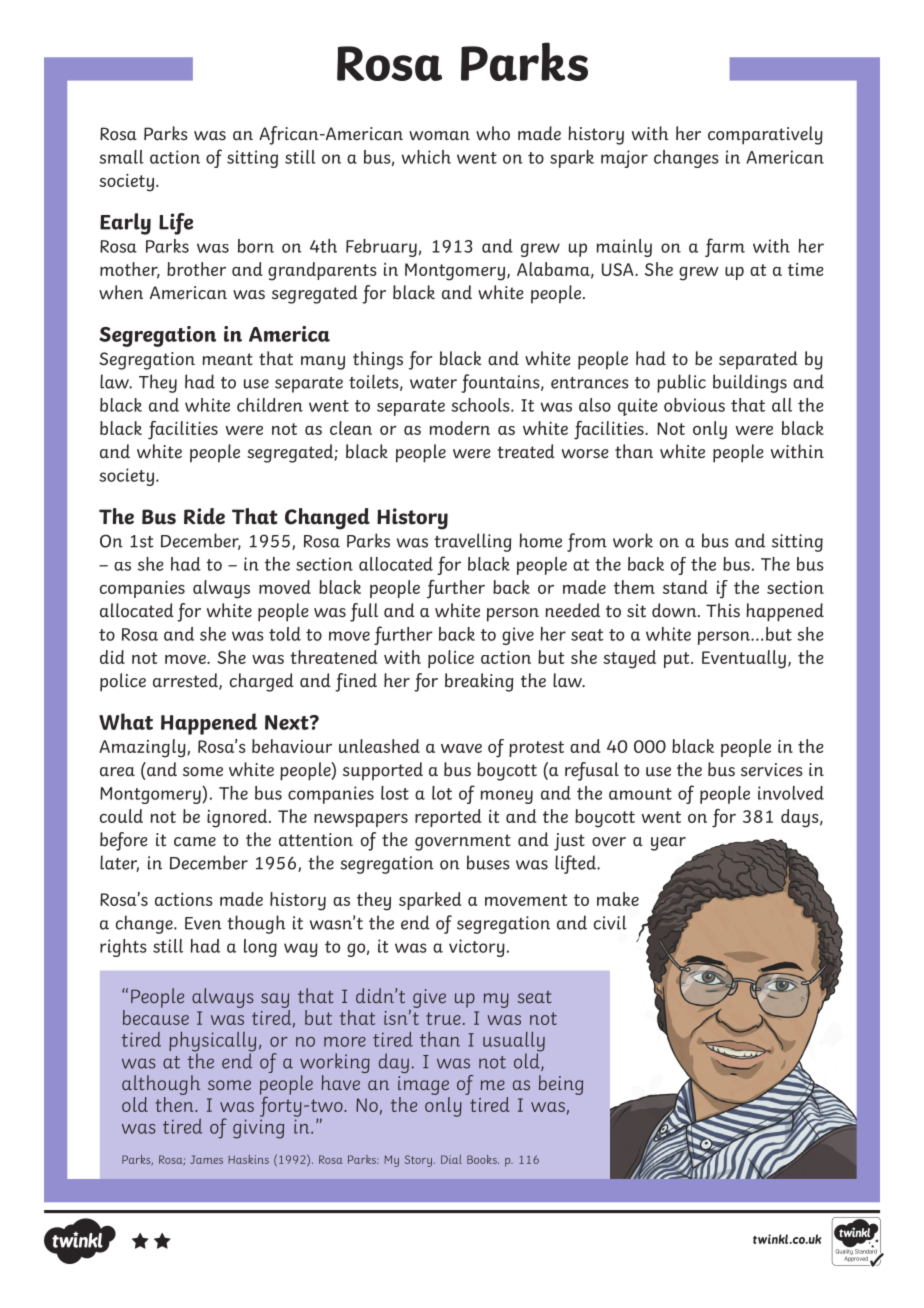 Image resolution: width=924 pixels, height=1308 pixels. Describe the element at coordinates (561, 1085) in the page. I see `being` at that location.
